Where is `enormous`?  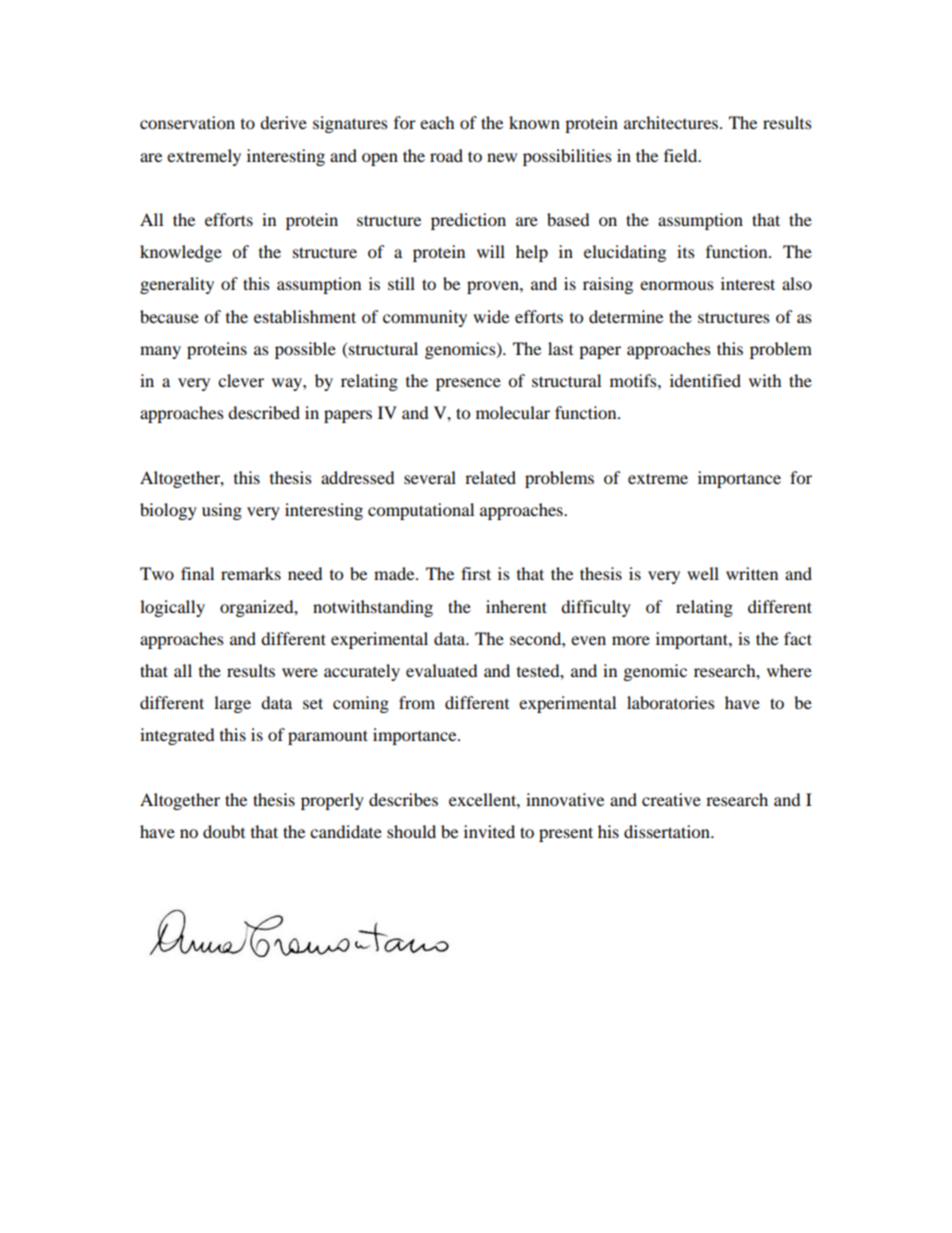 enormous is located at coordinates (677, 285).
